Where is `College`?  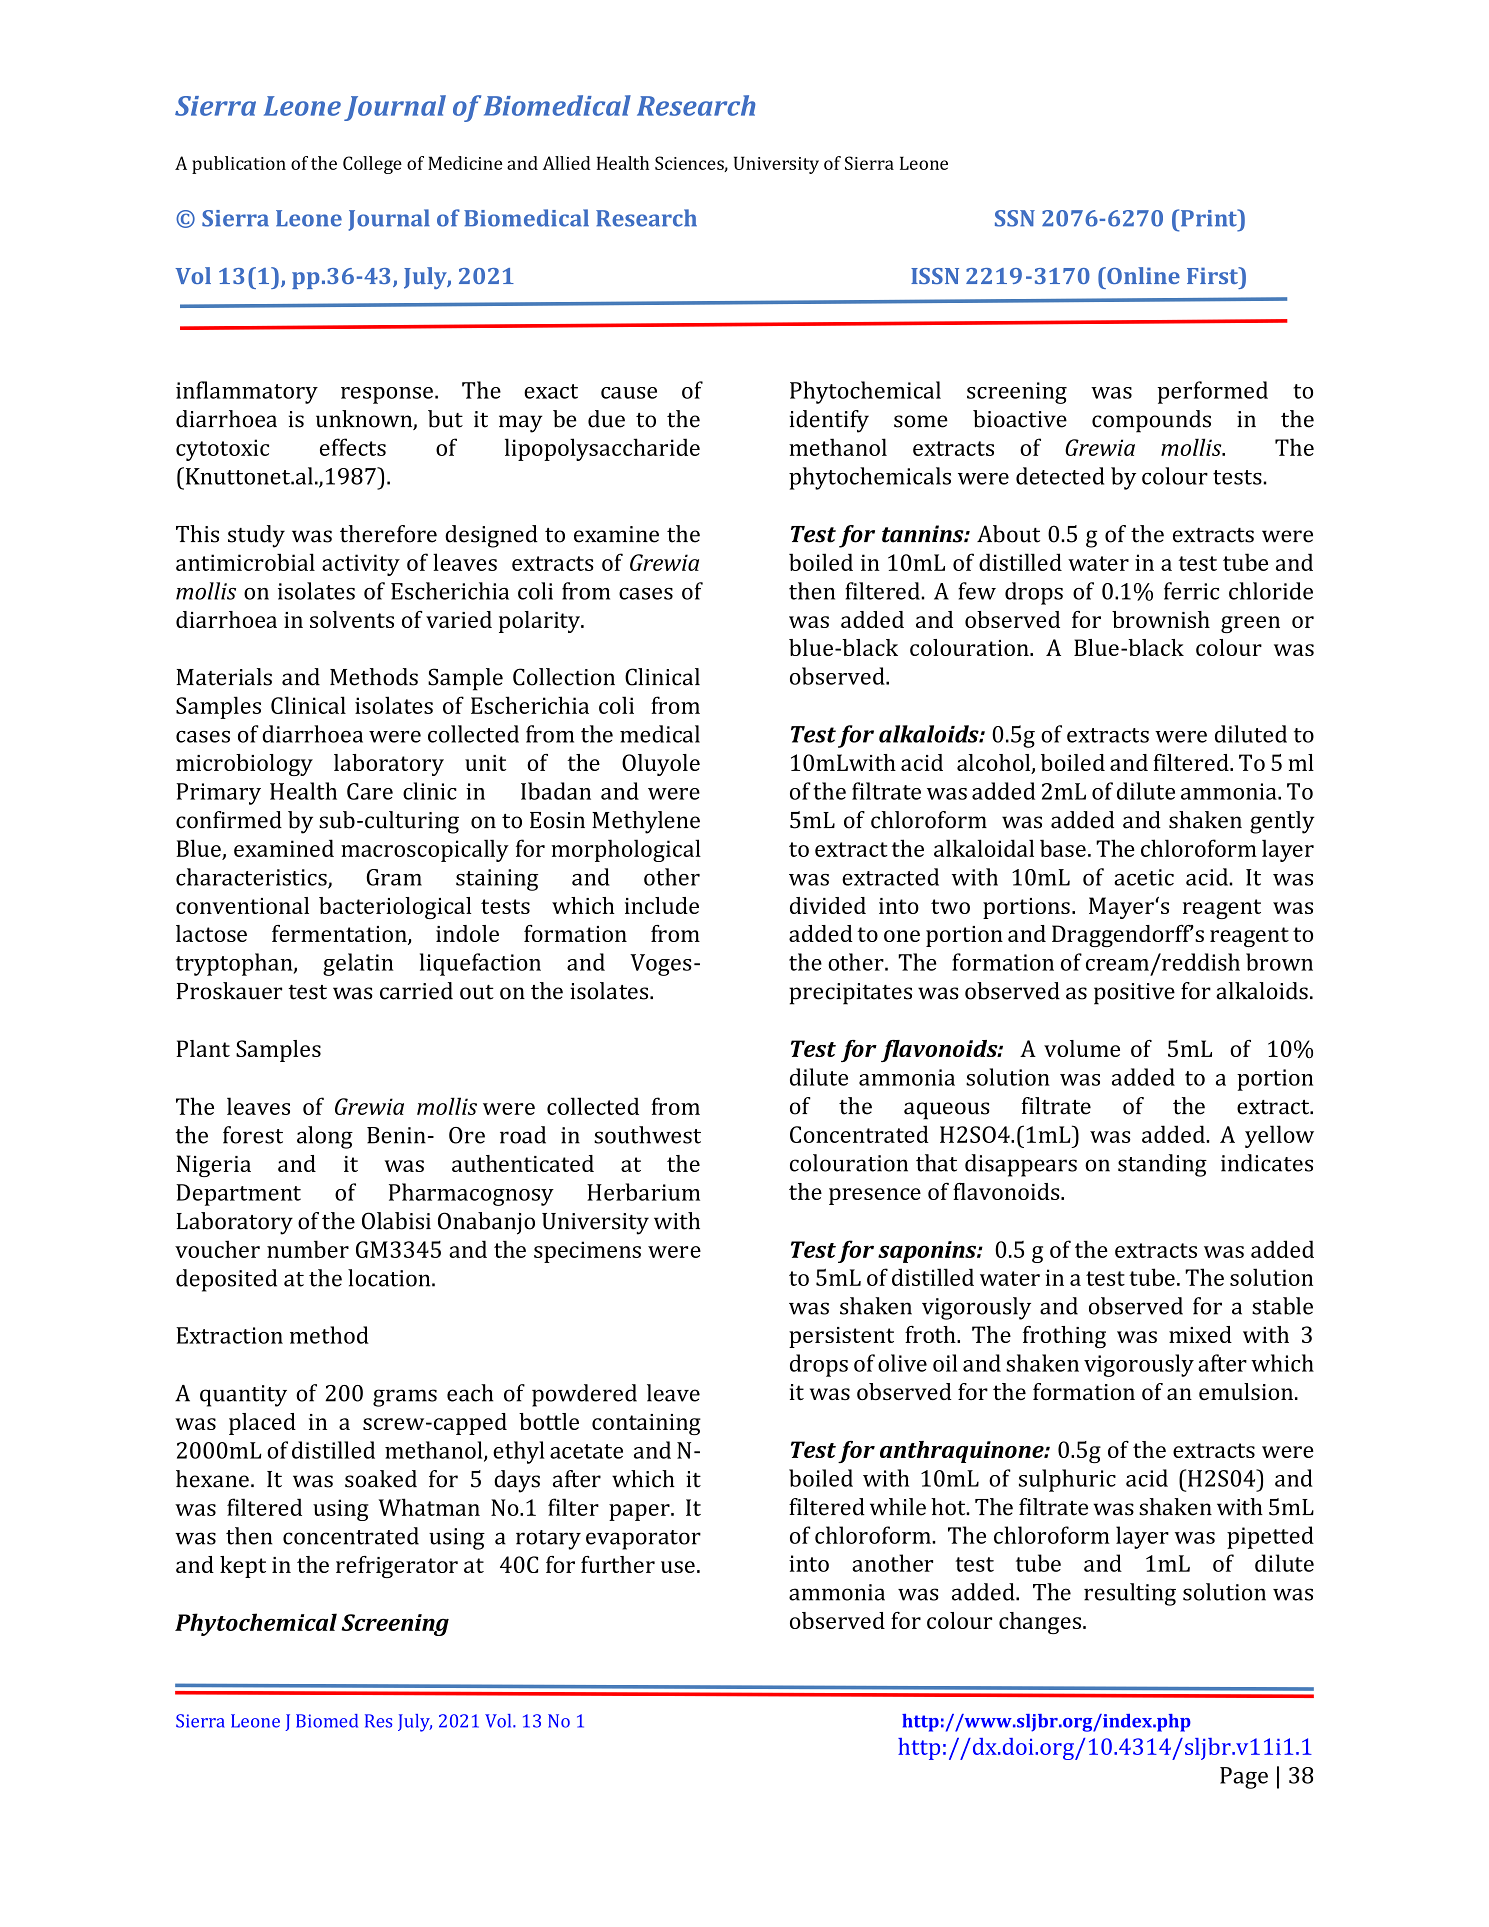 College is located at coordinates (372, 165).
